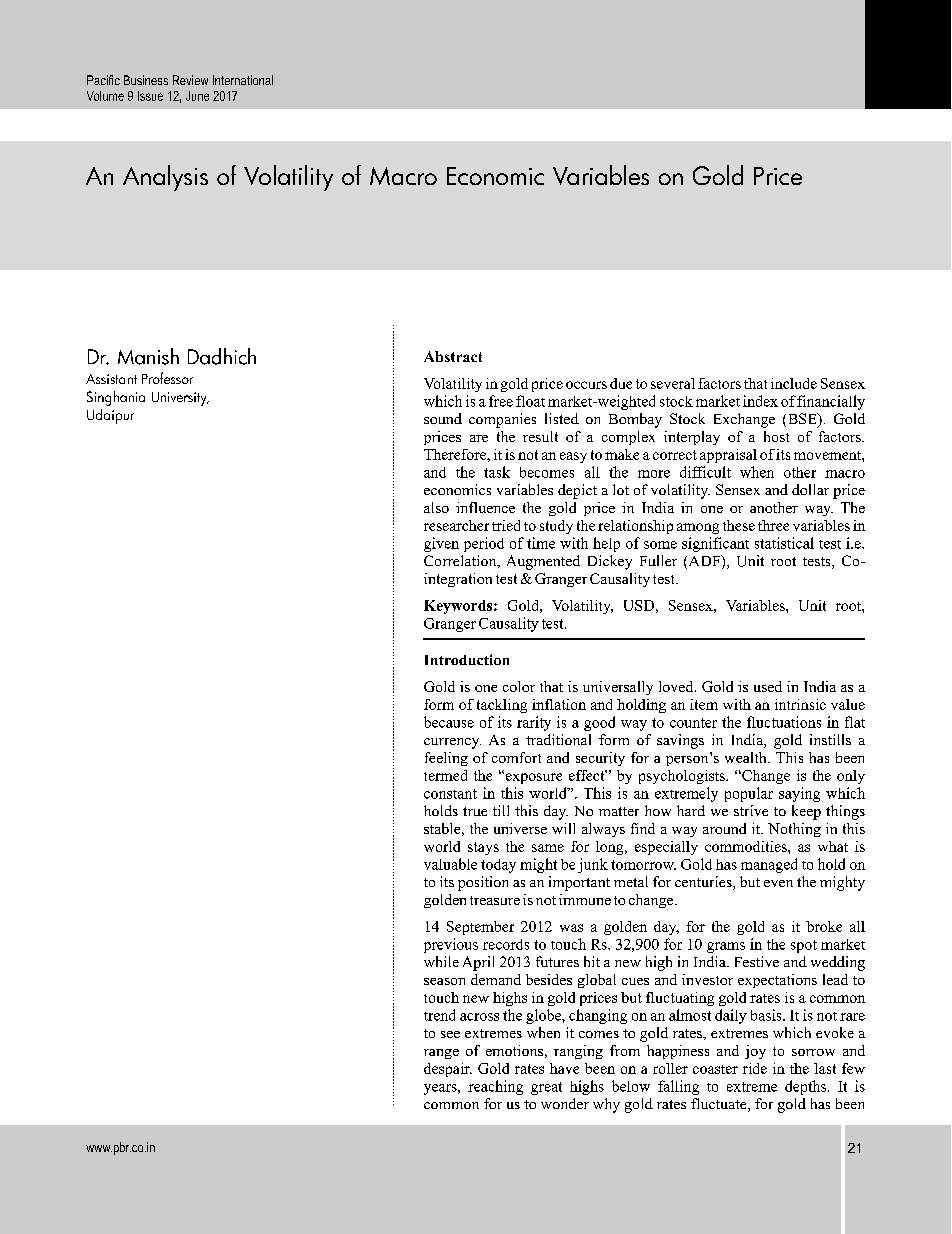  I want to click on include, so click(794, 383).
